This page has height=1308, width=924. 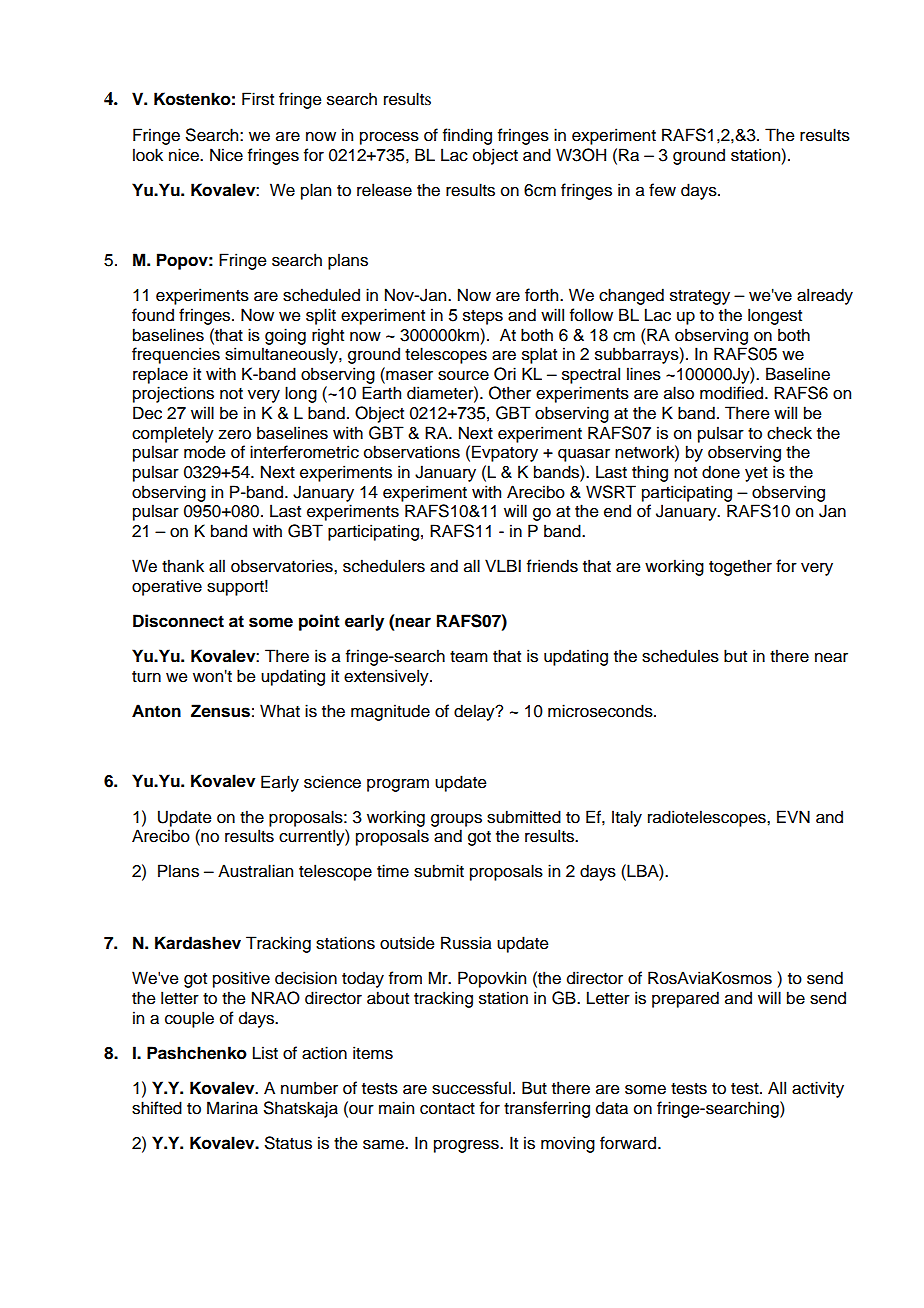 I want to click on team, so click(x=469, y=657).
